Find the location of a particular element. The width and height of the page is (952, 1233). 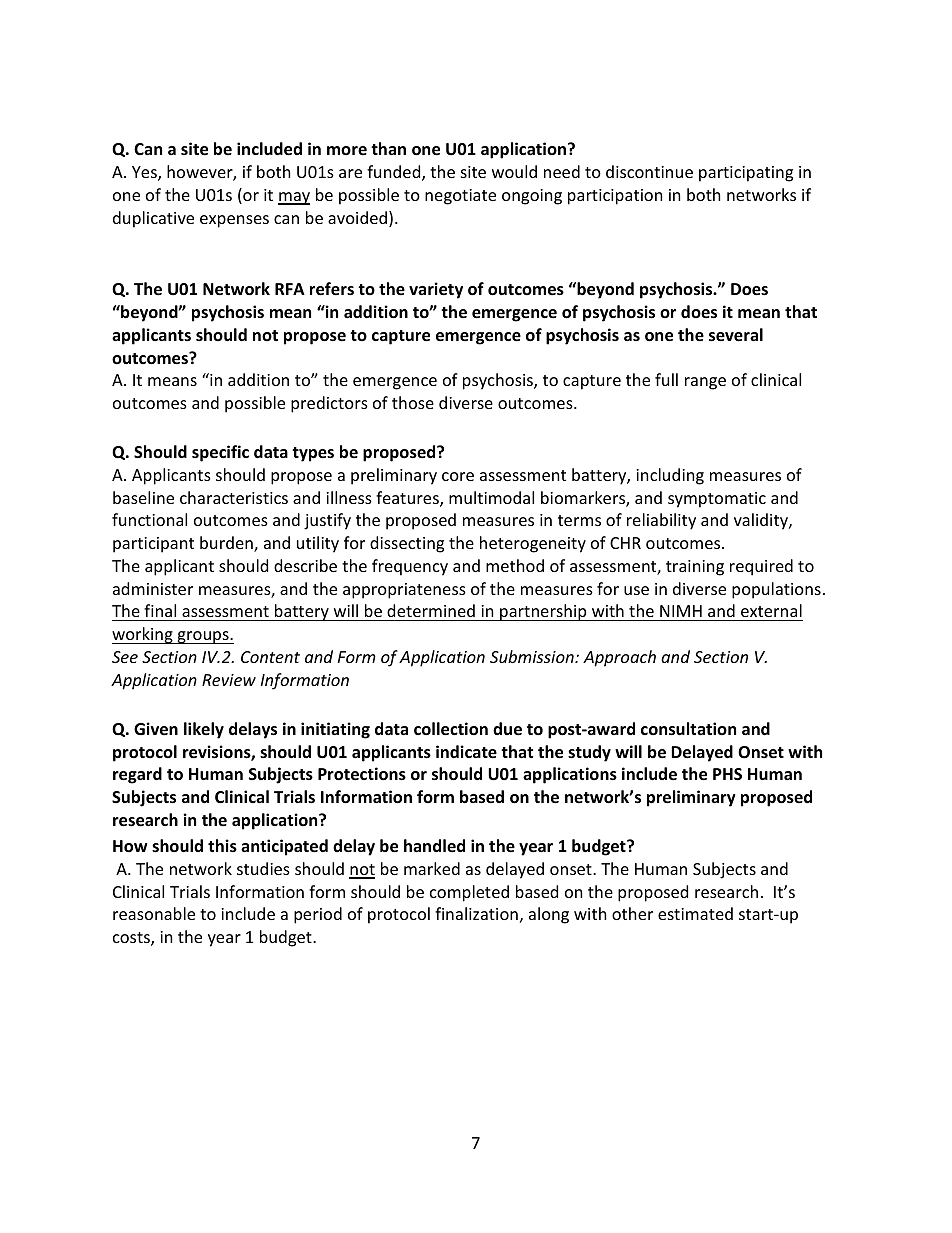

estimated is located at coordinates (695, 913).
